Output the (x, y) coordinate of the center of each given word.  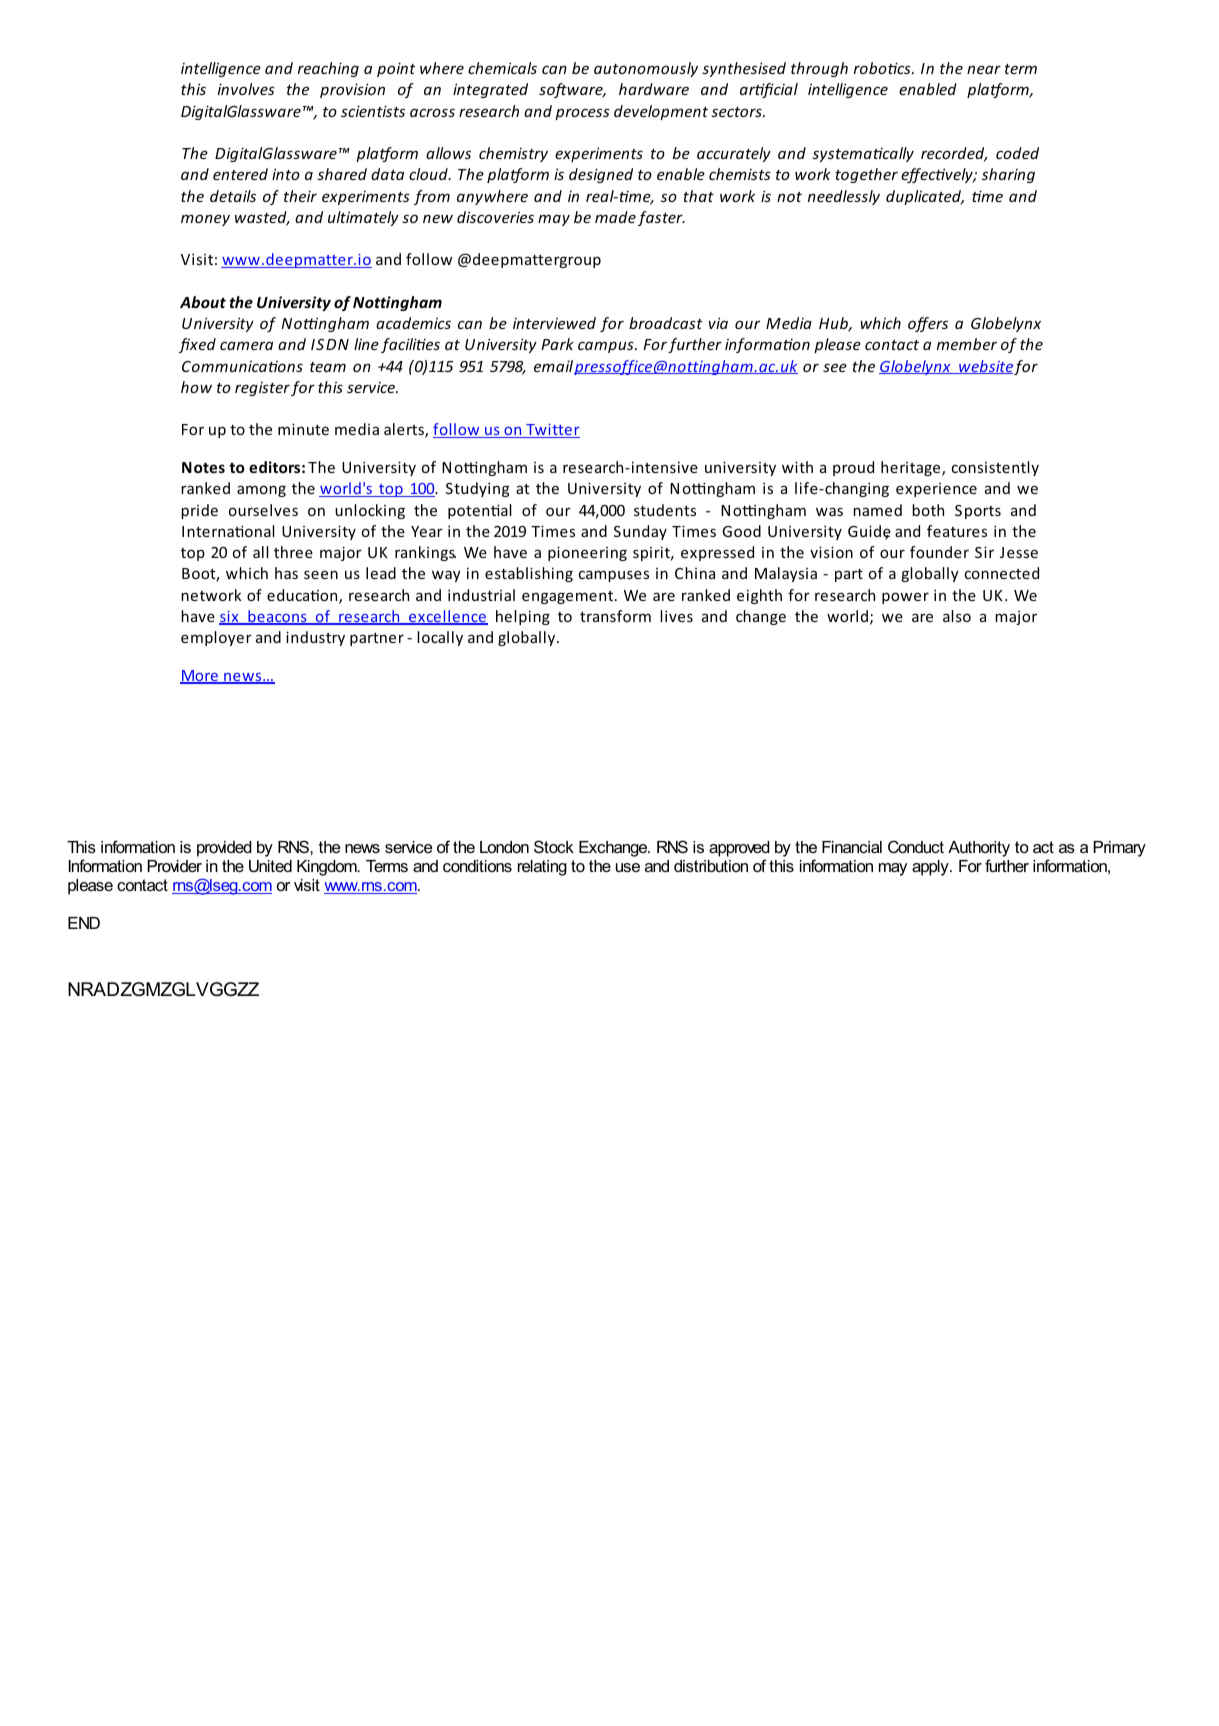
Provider (174, 866)
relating (542, 868)
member (967, 344)
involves (246, 89)
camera (246, 345)
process (582, 114)
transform (615, 616)
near (984, 69)
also (957, 616)
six (230, 618)
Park (557, 344)
